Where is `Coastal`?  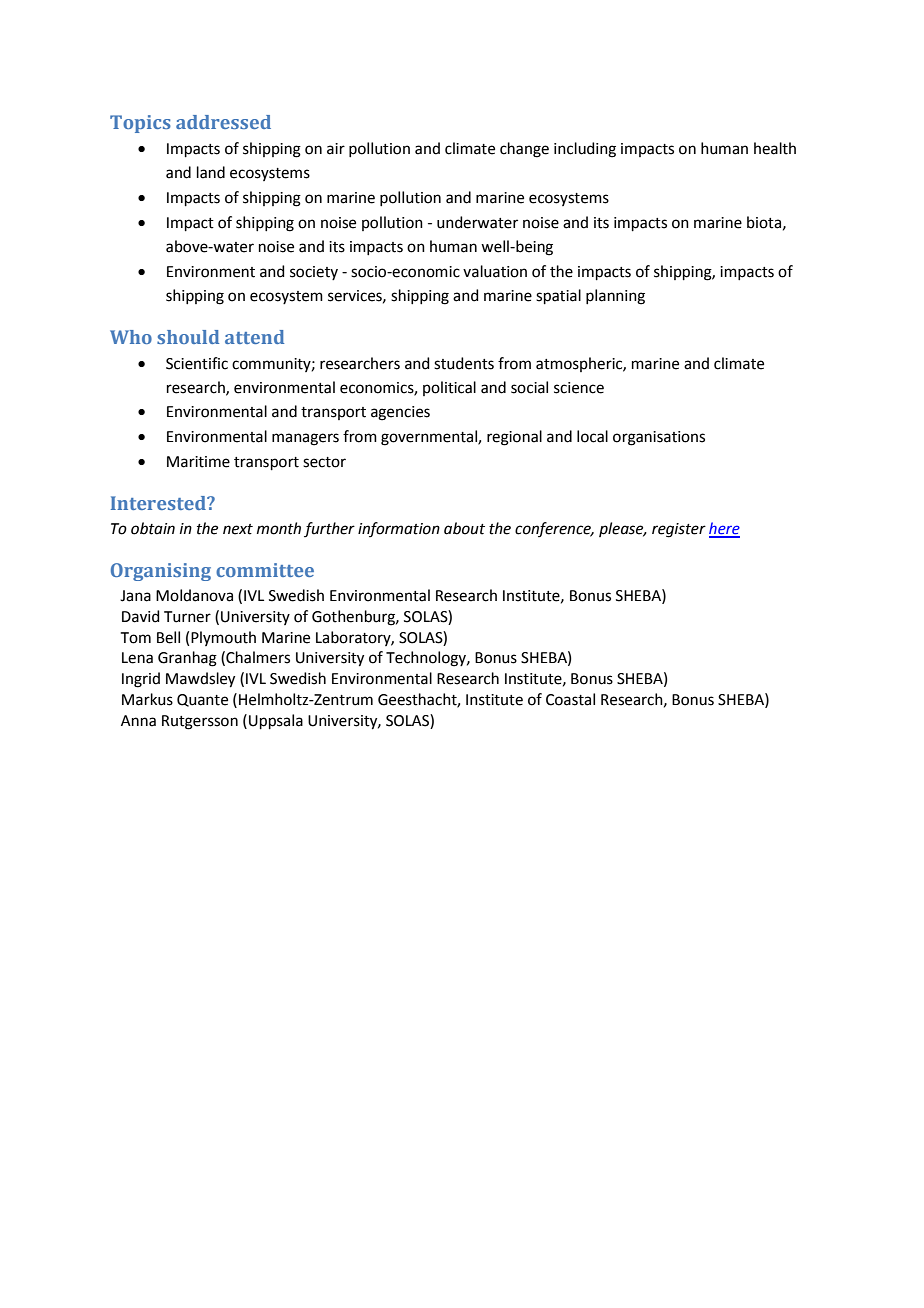
Coastal is located at coordinates (570, 699).
